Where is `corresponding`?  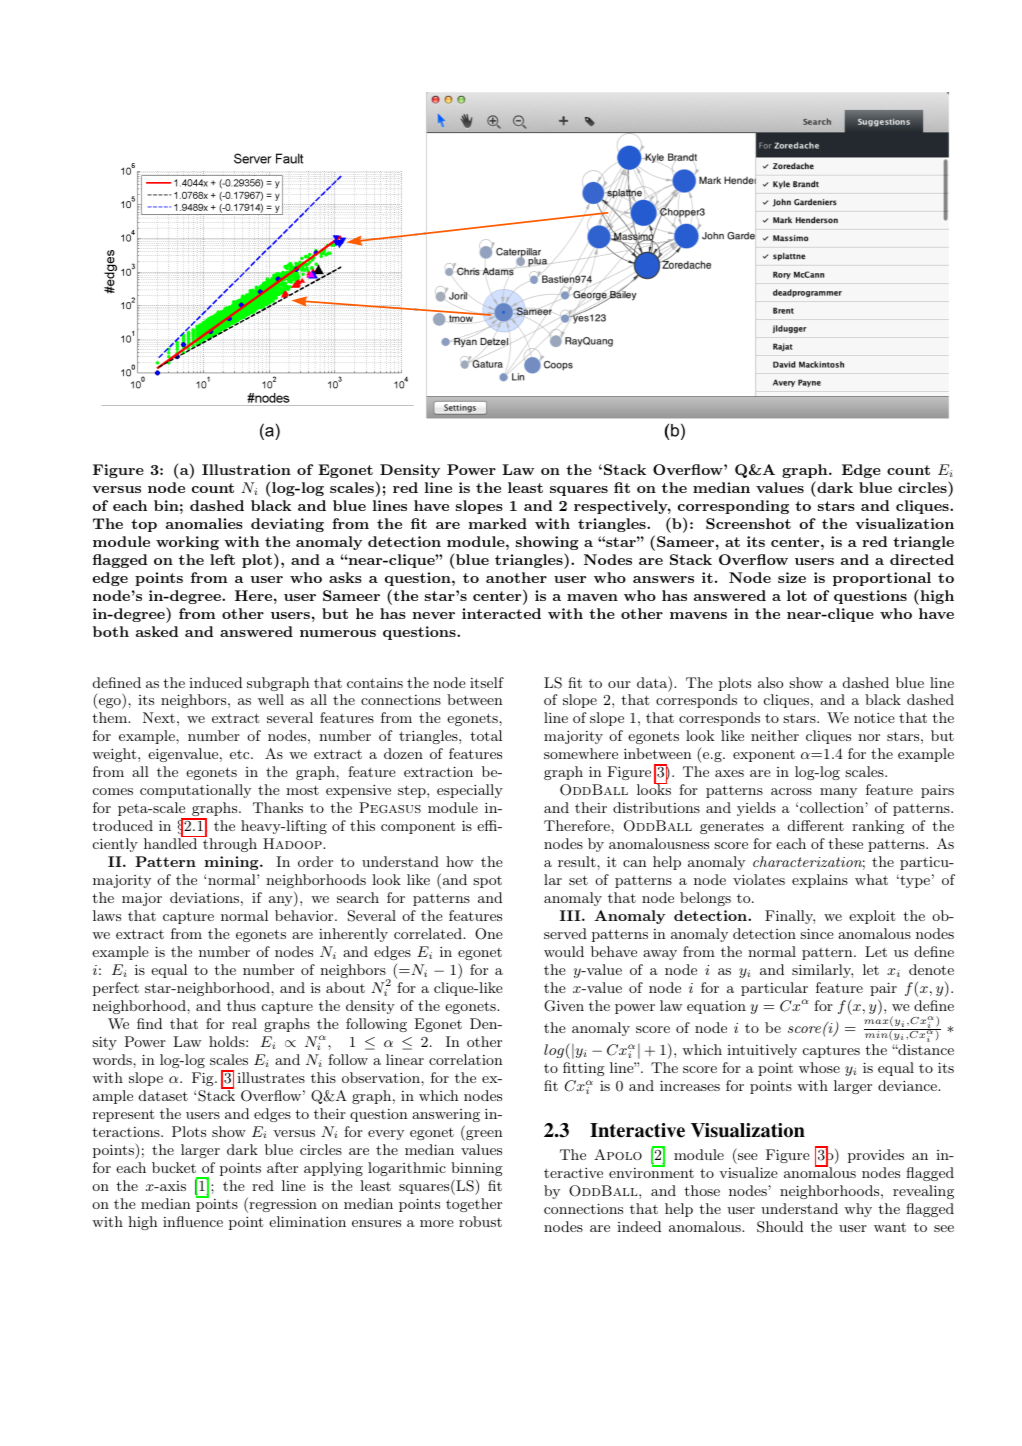
corresponding is located at coordinates (733, 507).
